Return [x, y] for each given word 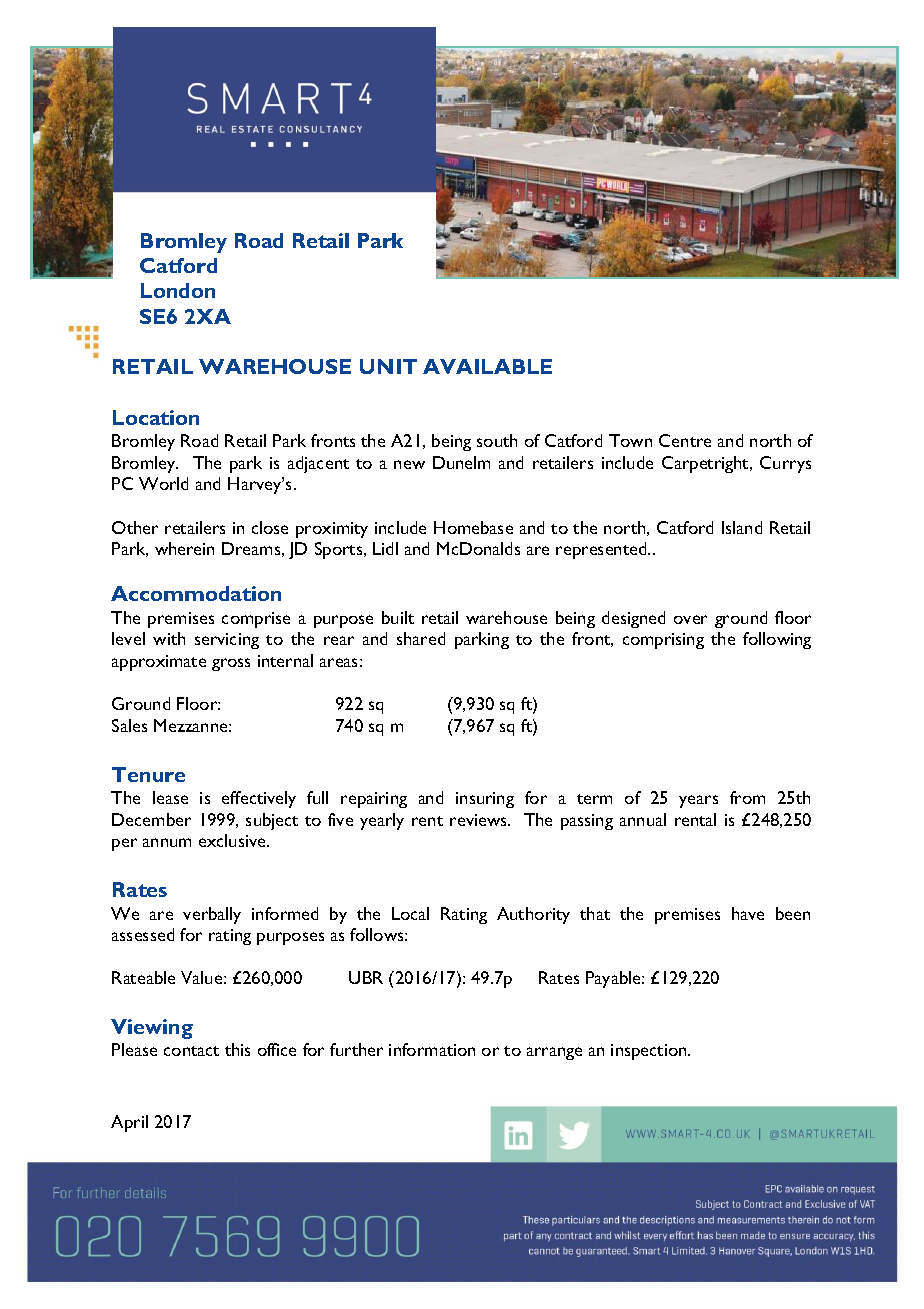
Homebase [473, 527]
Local [410, 913]
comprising [663, 641]
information [432, 1049]
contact [191, 1051]
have [748, 913]
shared [421, 638]
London [178, 290]
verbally [212, 915]
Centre [685, 440]
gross [231, 664]
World [163, 483]
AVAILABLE [487, 366]
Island [742, 527]
